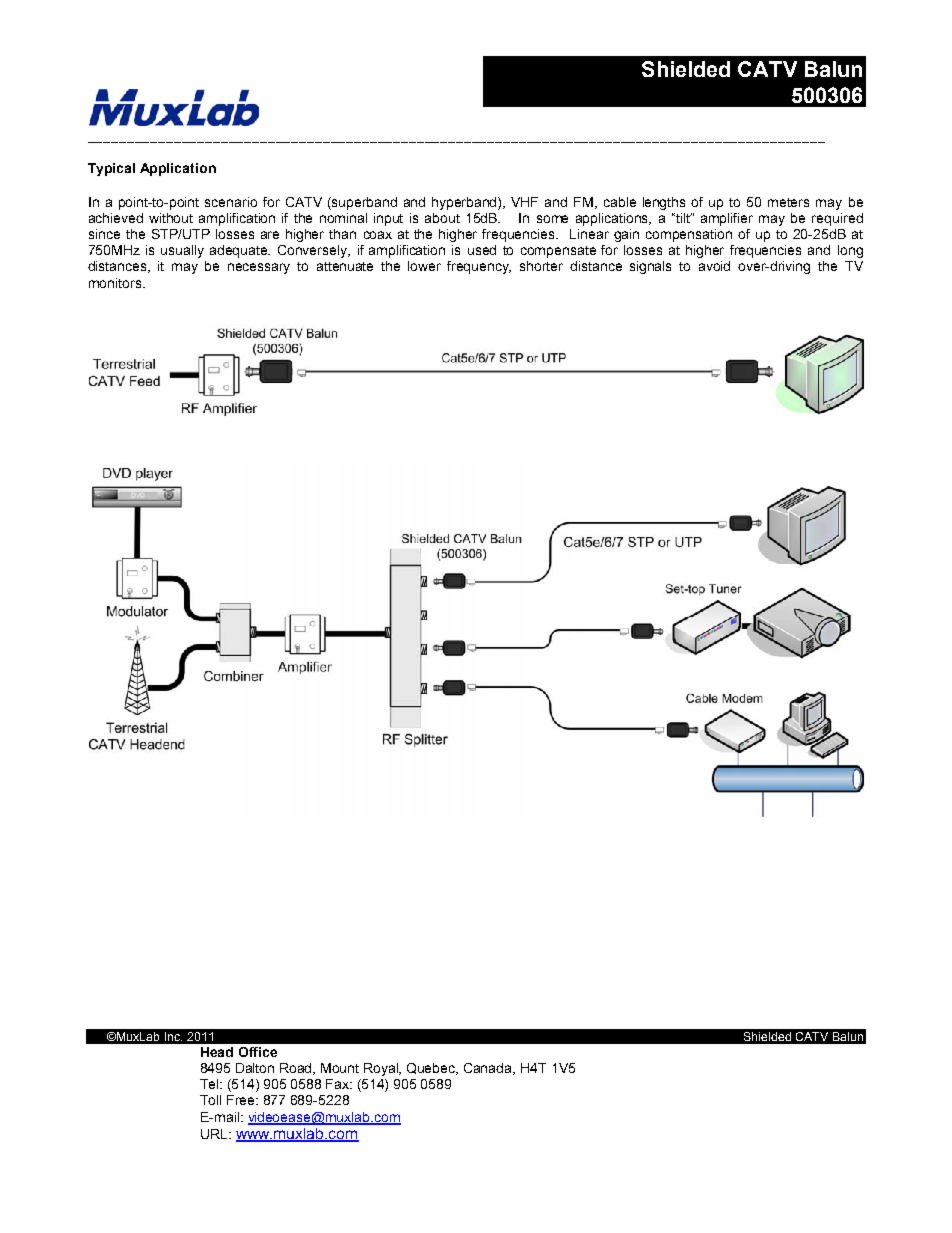  I want to click on monitors, so click(116, 283).
